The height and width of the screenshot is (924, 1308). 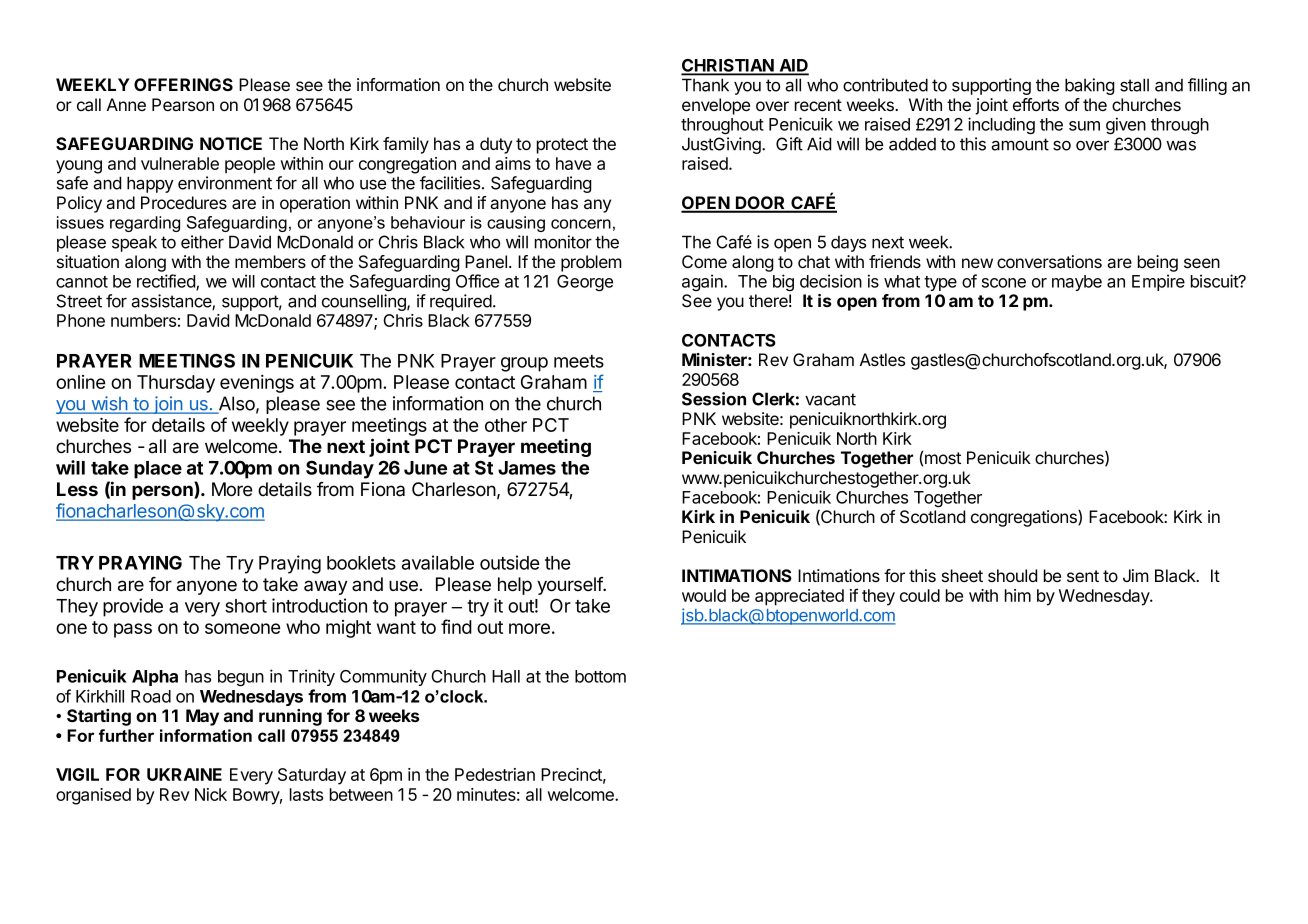 What do you see at coordinates (495, 774) in the screenshot?
I see `Pedestrian` at bounding box center [495, 774].
